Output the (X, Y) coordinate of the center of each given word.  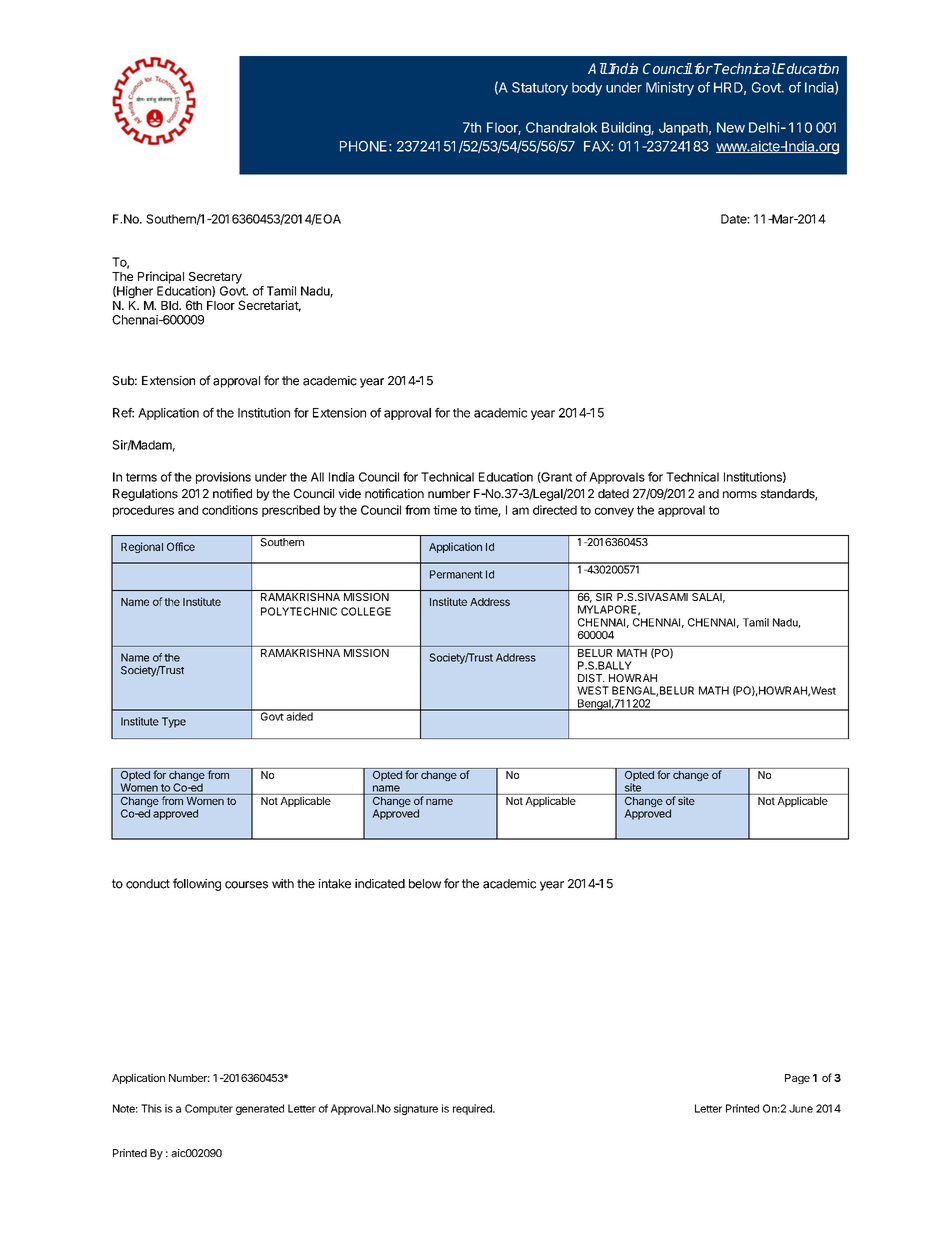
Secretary (215, 278)
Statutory (540, 89)
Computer (209, 1109)
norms (740, 495)
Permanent (456, 574)
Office (181, 546)
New (731, 127)
